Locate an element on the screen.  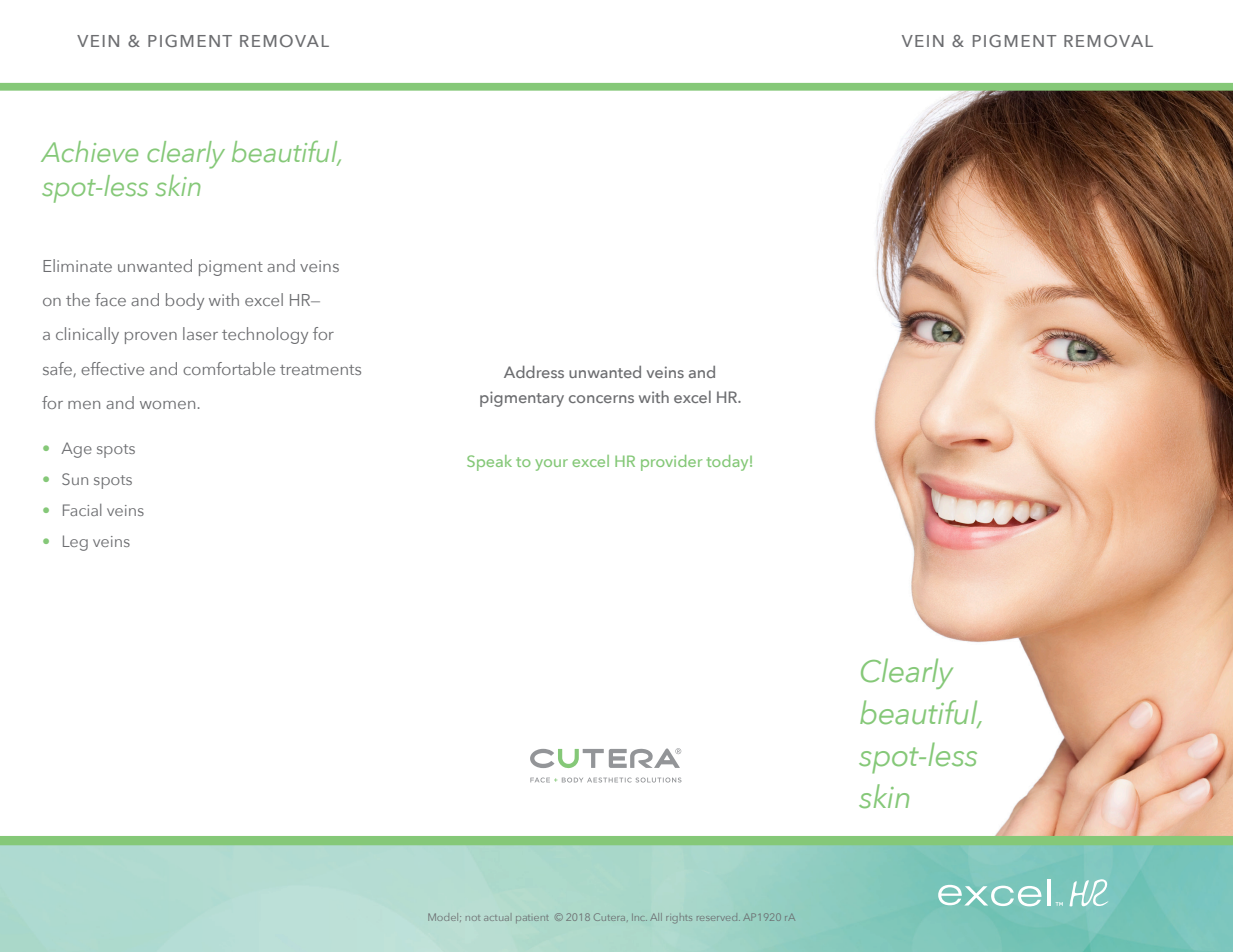
not is located at coordinates (473, 918).
